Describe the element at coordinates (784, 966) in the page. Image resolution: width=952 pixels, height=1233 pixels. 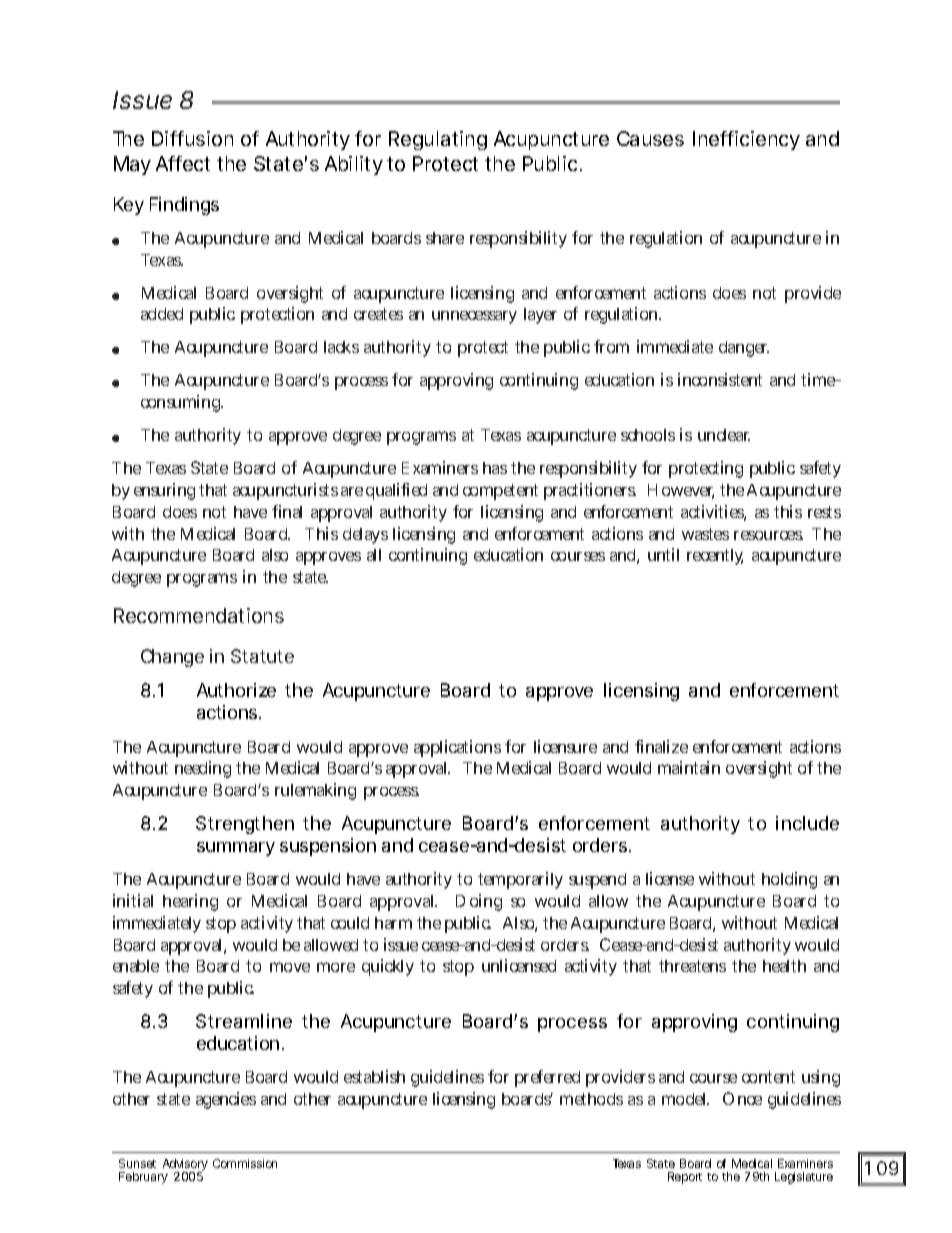
I see `health` at that location.
